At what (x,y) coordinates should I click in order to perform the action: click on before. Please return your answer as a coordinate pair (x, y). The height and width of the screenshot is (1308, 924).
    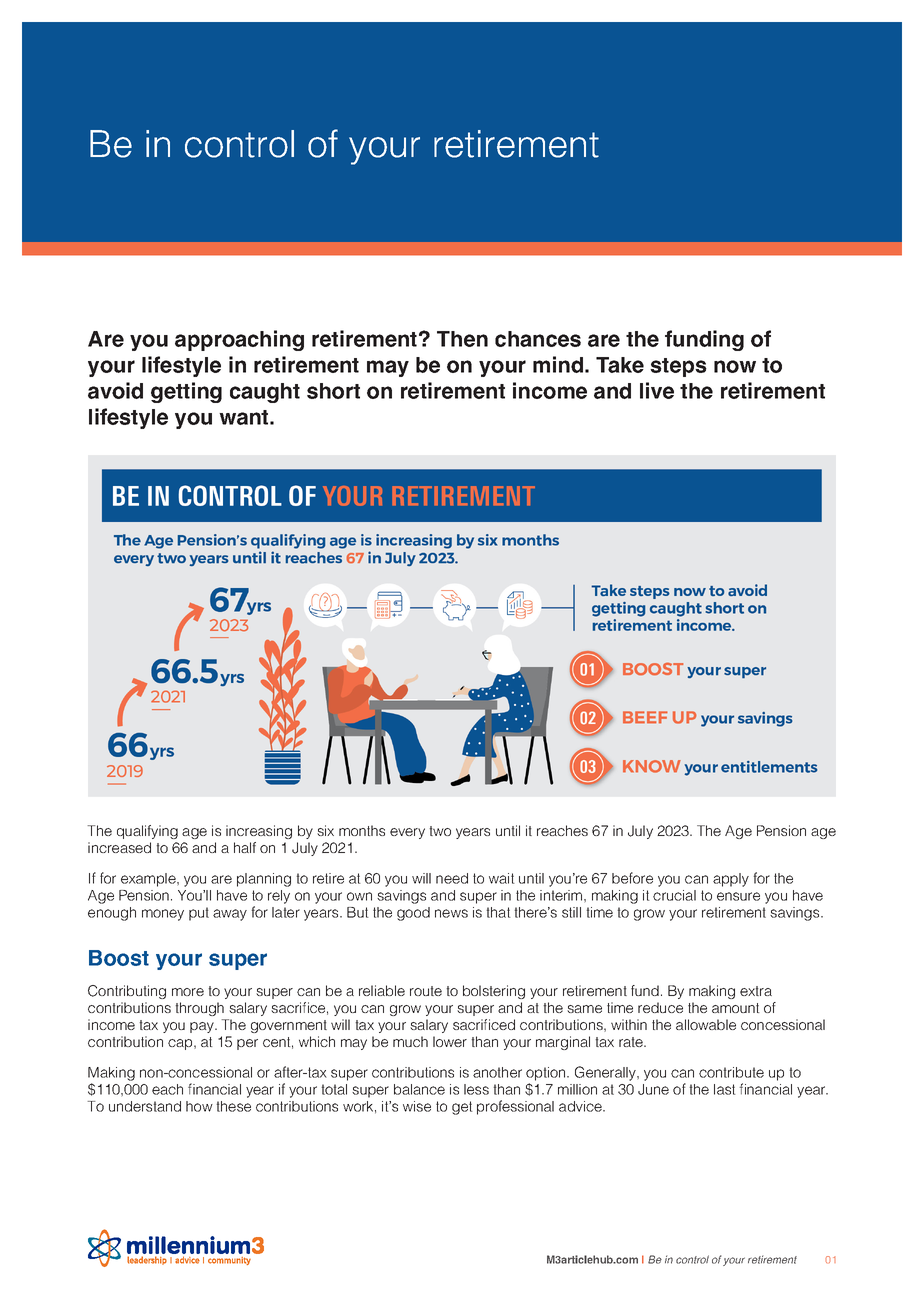
    Looking at the image, I should click on (632, 878).
